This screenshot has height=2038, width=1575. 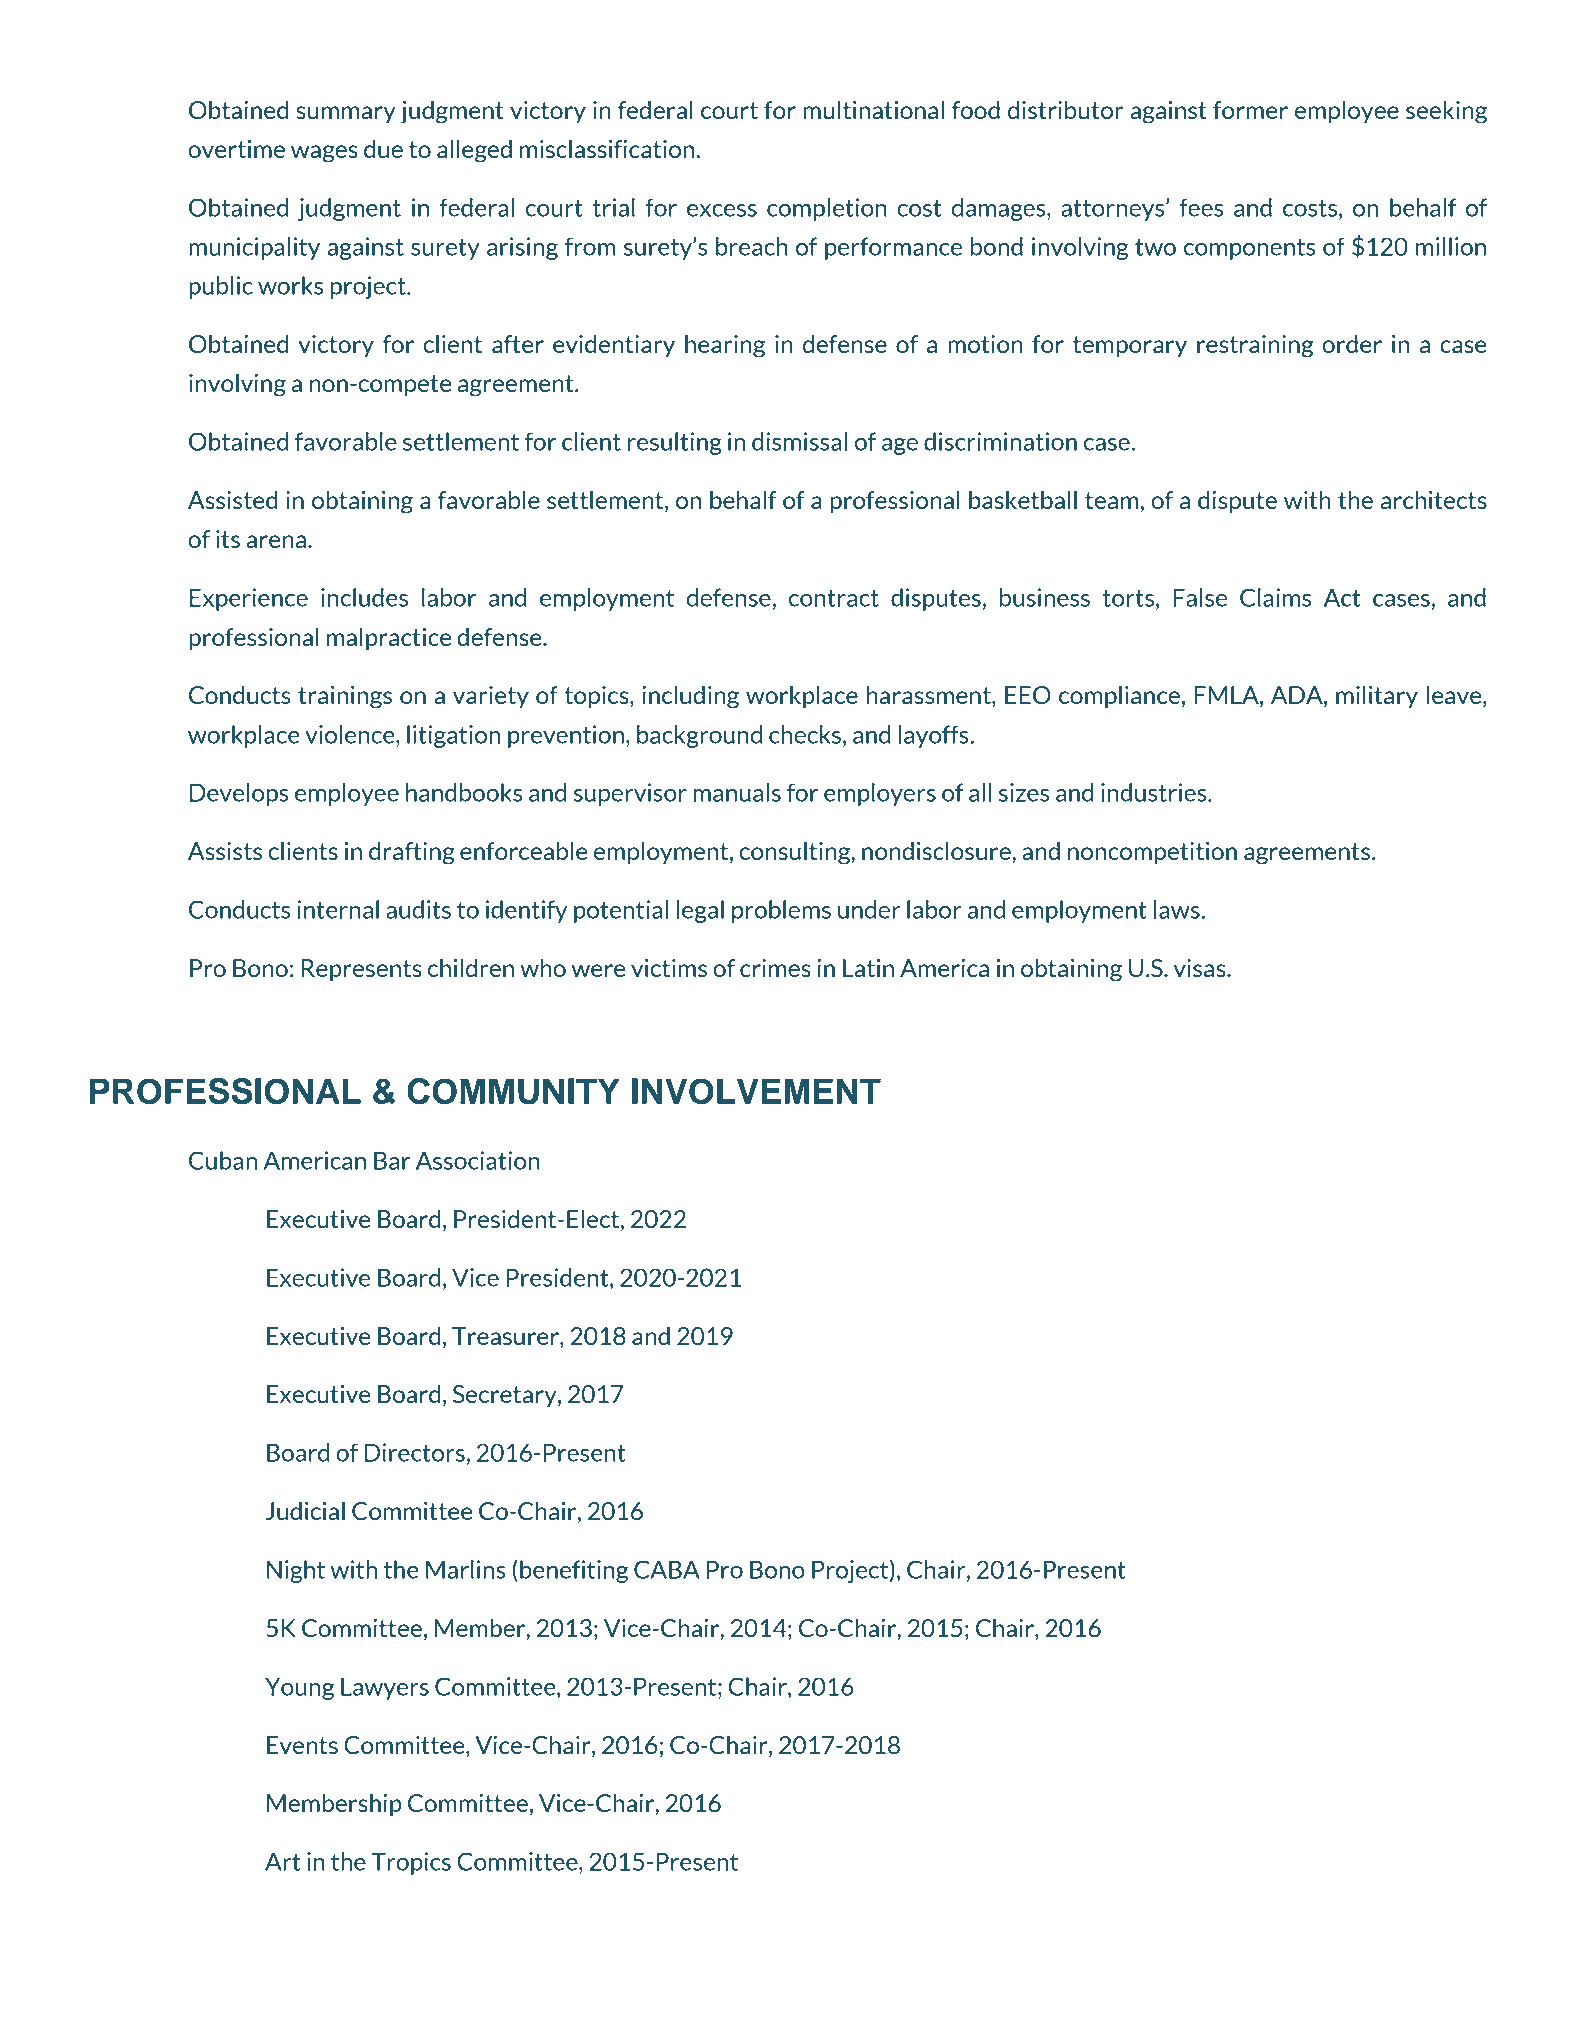 I want to click on Marlins, so click(x=466, y=1569).
